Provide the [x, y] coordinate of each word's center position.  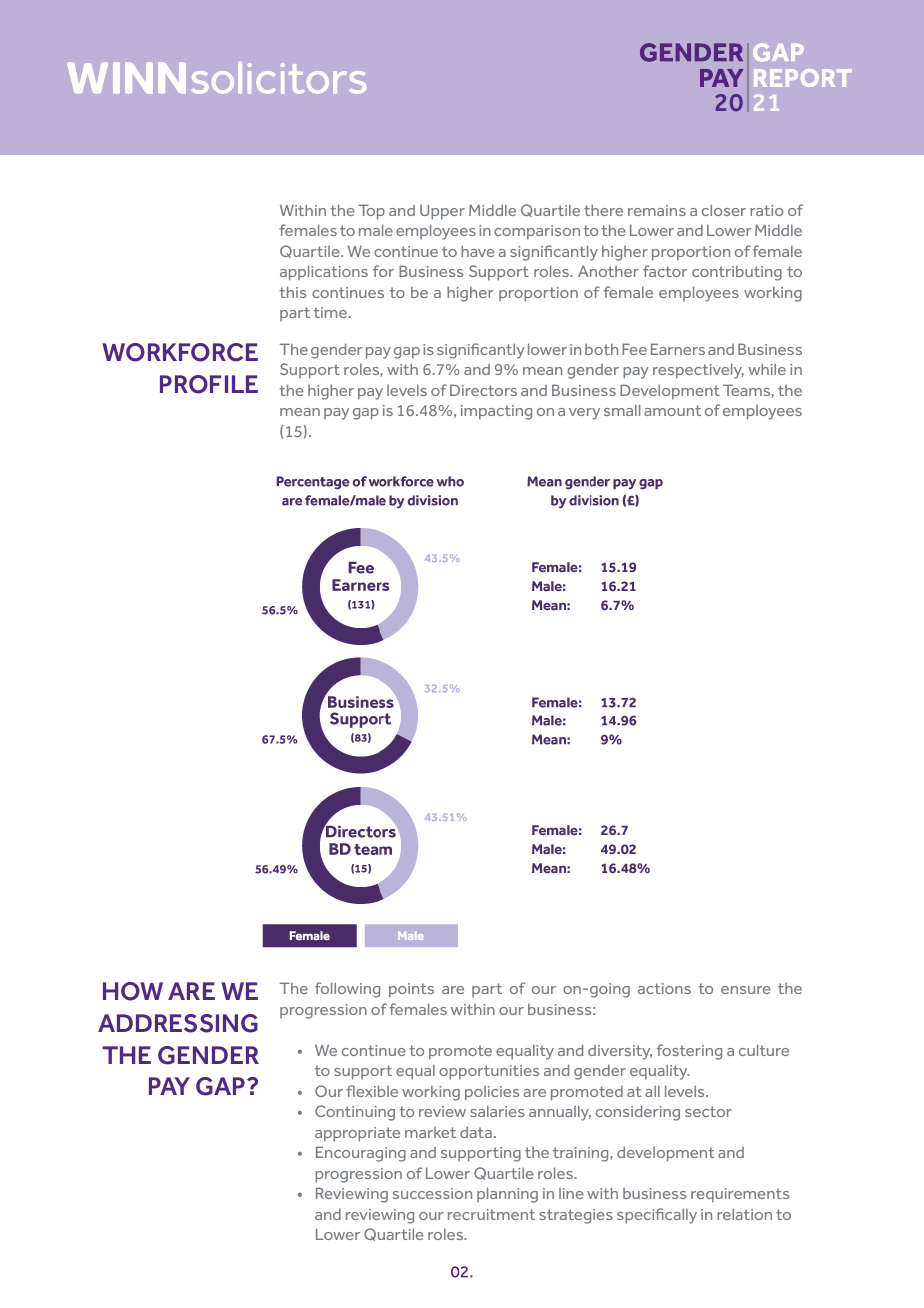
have [478, 251]
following [347, 990]
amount [672, 410]
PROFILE [209, 384]
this [292, 292]
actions [664, 988]
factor [665, 271]
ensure [746, 990]
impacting [496, 412]
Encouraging [361, 1154]
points [411, 990]
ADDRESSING [178, 1023]
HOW [133, 991]
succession [432, 1193]
